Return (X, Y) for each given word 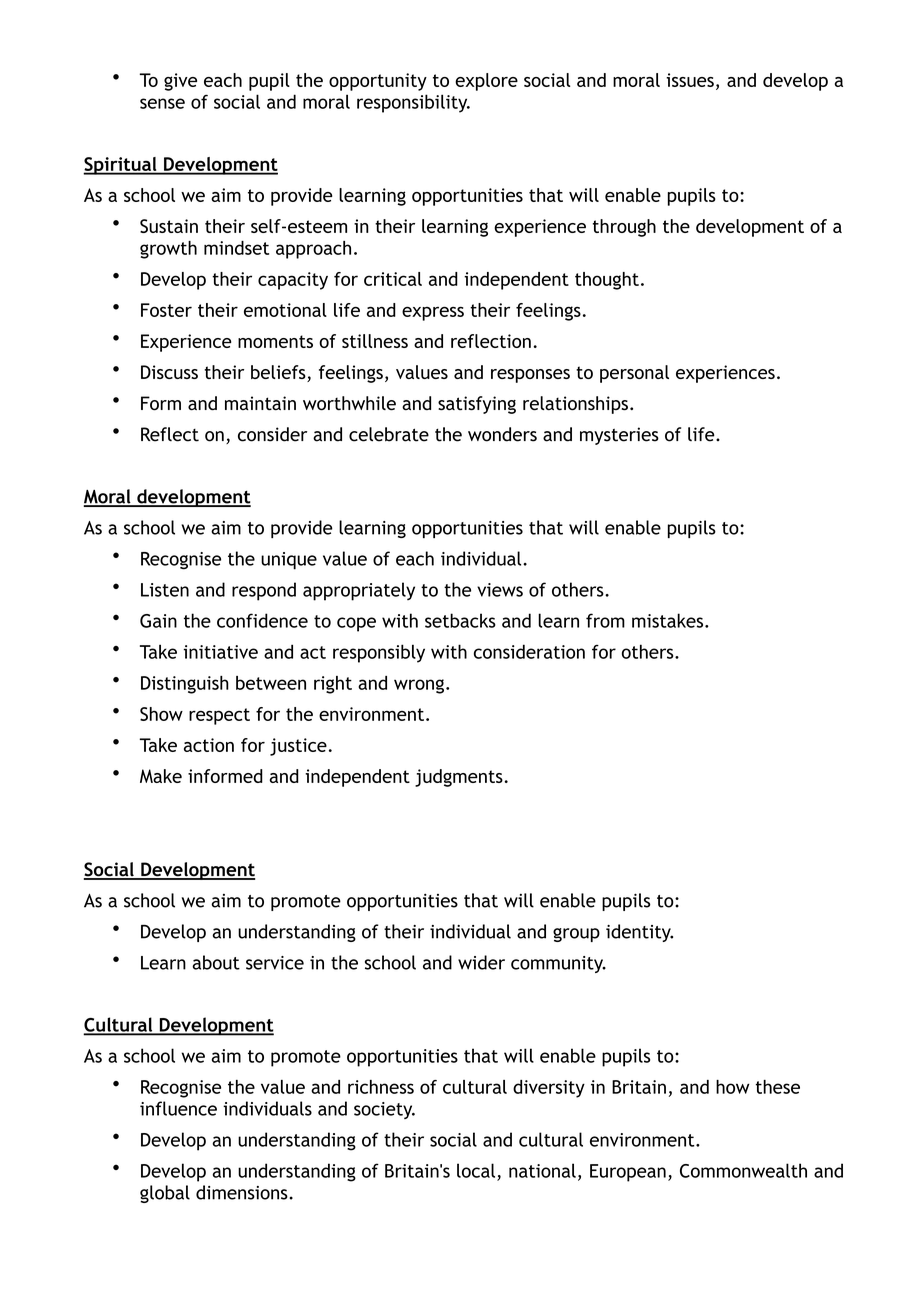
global (165, 1194)
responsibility (413, 103)
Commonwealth (743, 1170)
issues (690, 80)
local (476, 1170)
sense (162, 103)
